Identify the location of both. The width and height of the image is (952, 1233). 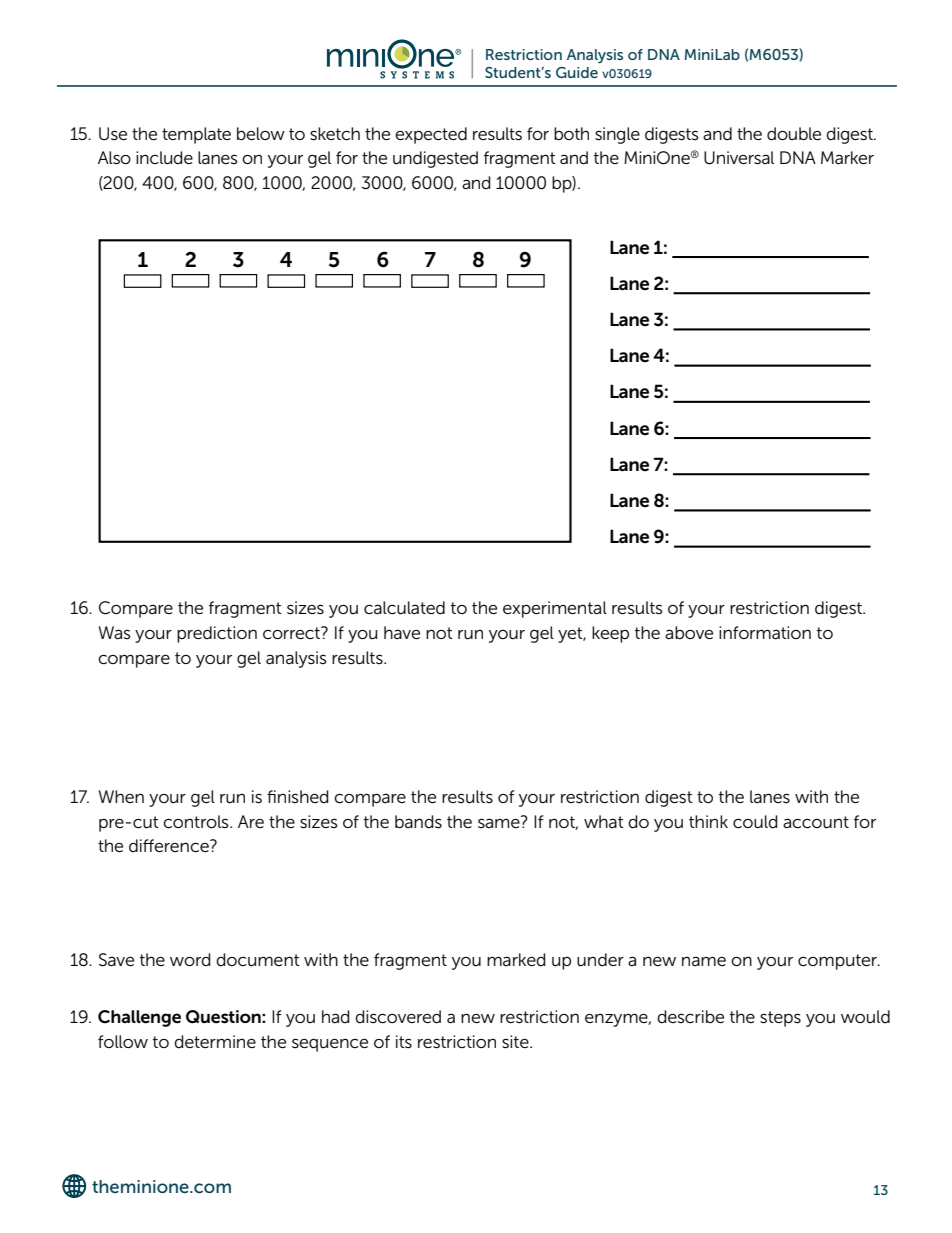
(571, 133).
